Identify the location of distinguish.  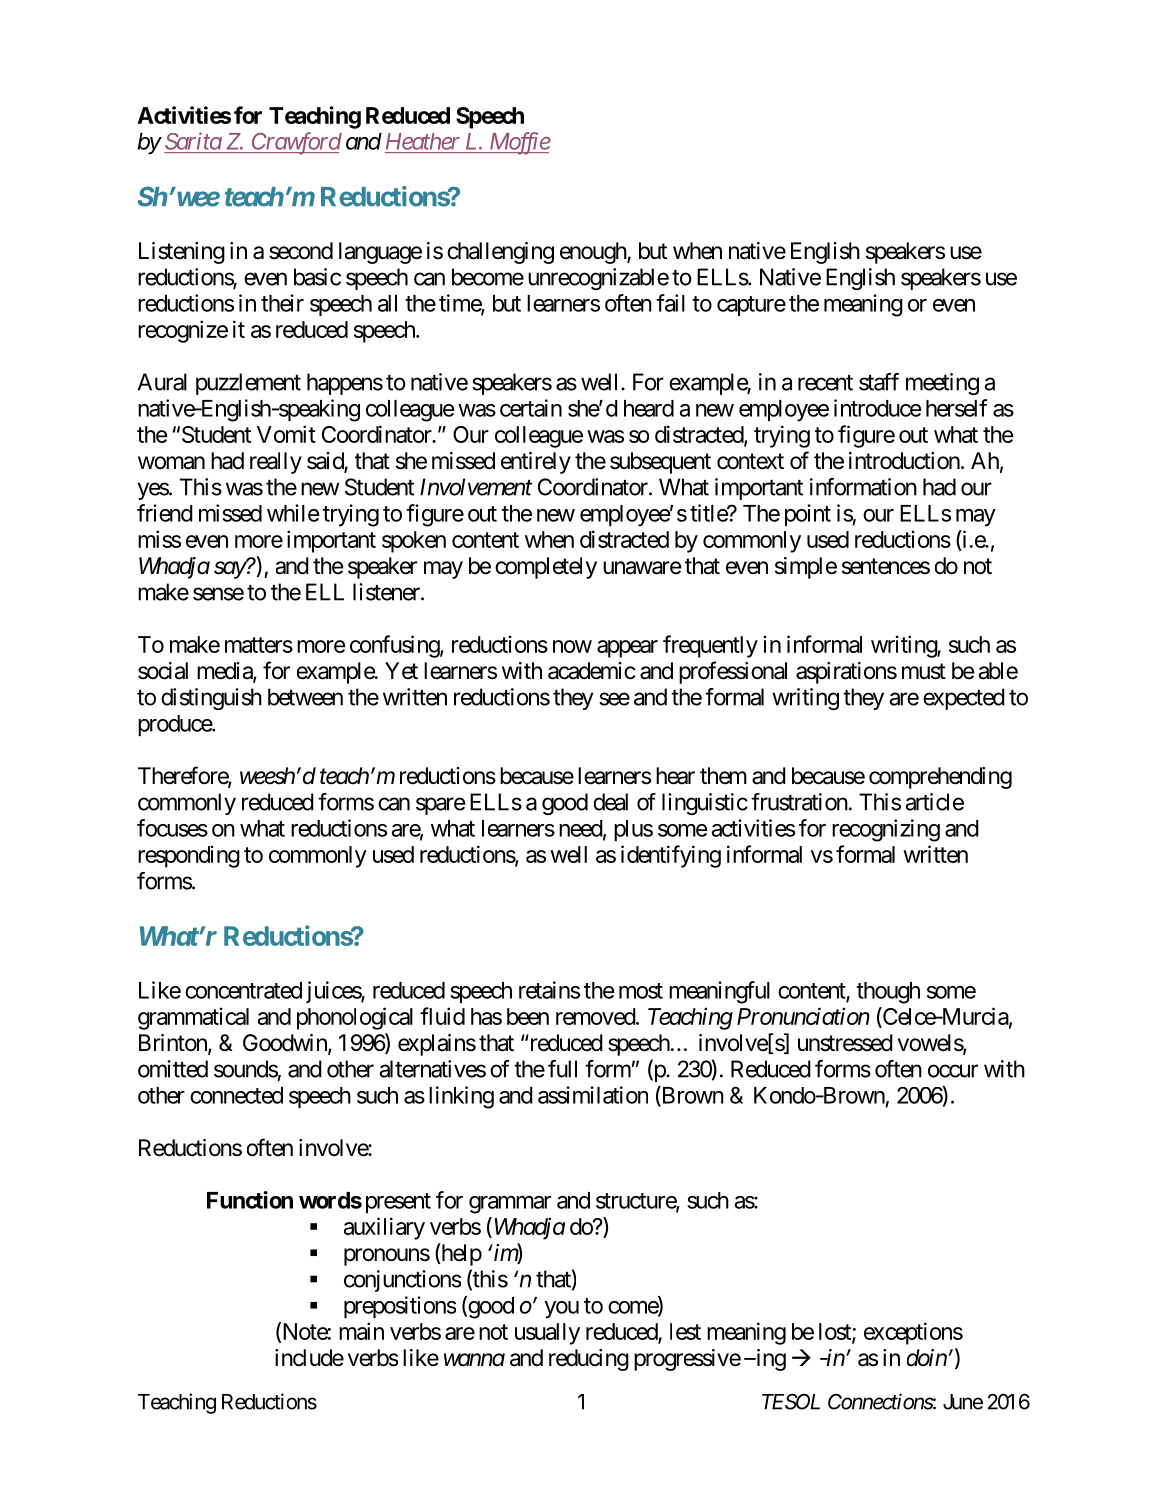
(211, 699).
